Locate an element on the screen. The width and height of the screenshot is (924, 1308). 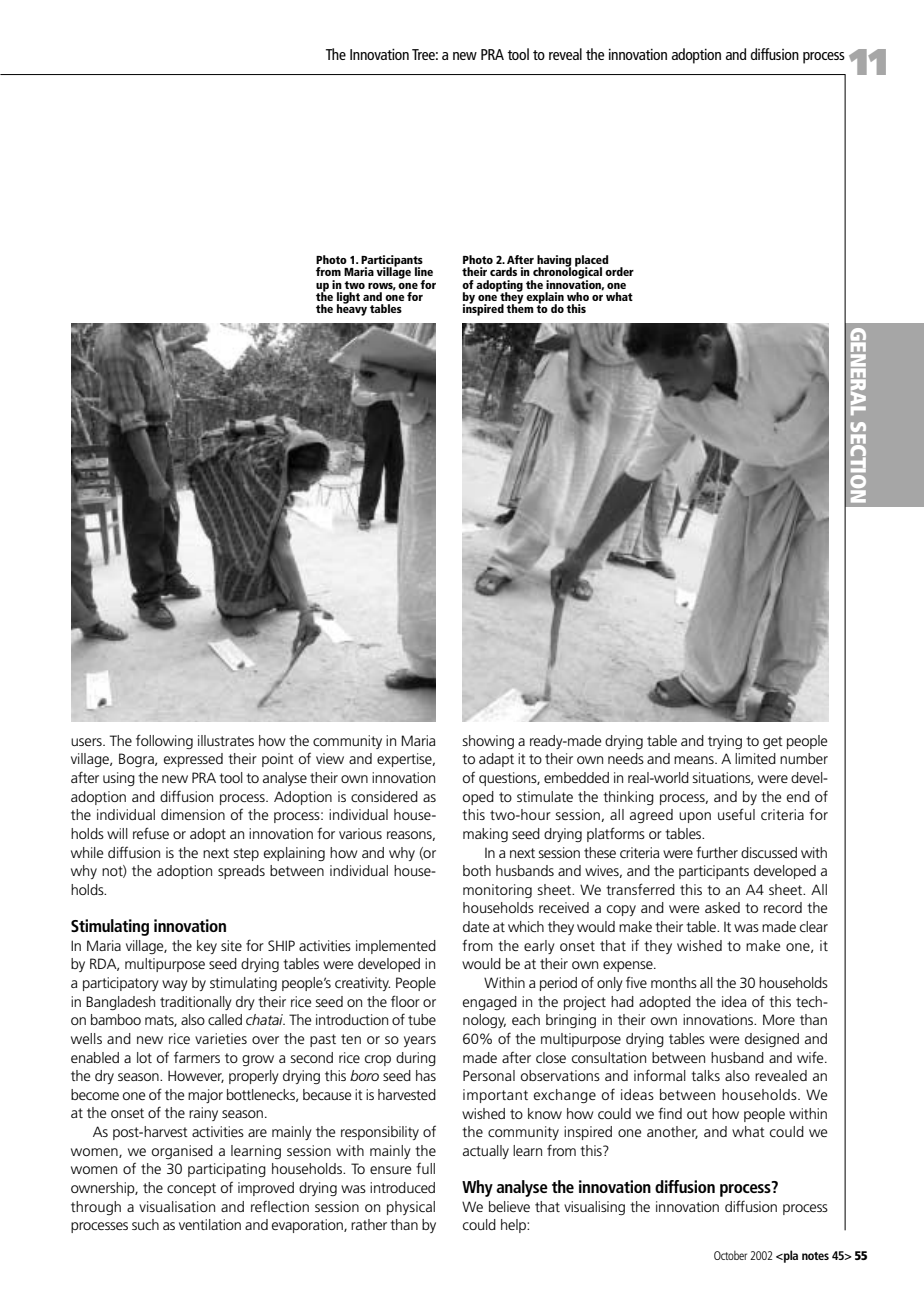
line is located at coordinates (424, 271).
